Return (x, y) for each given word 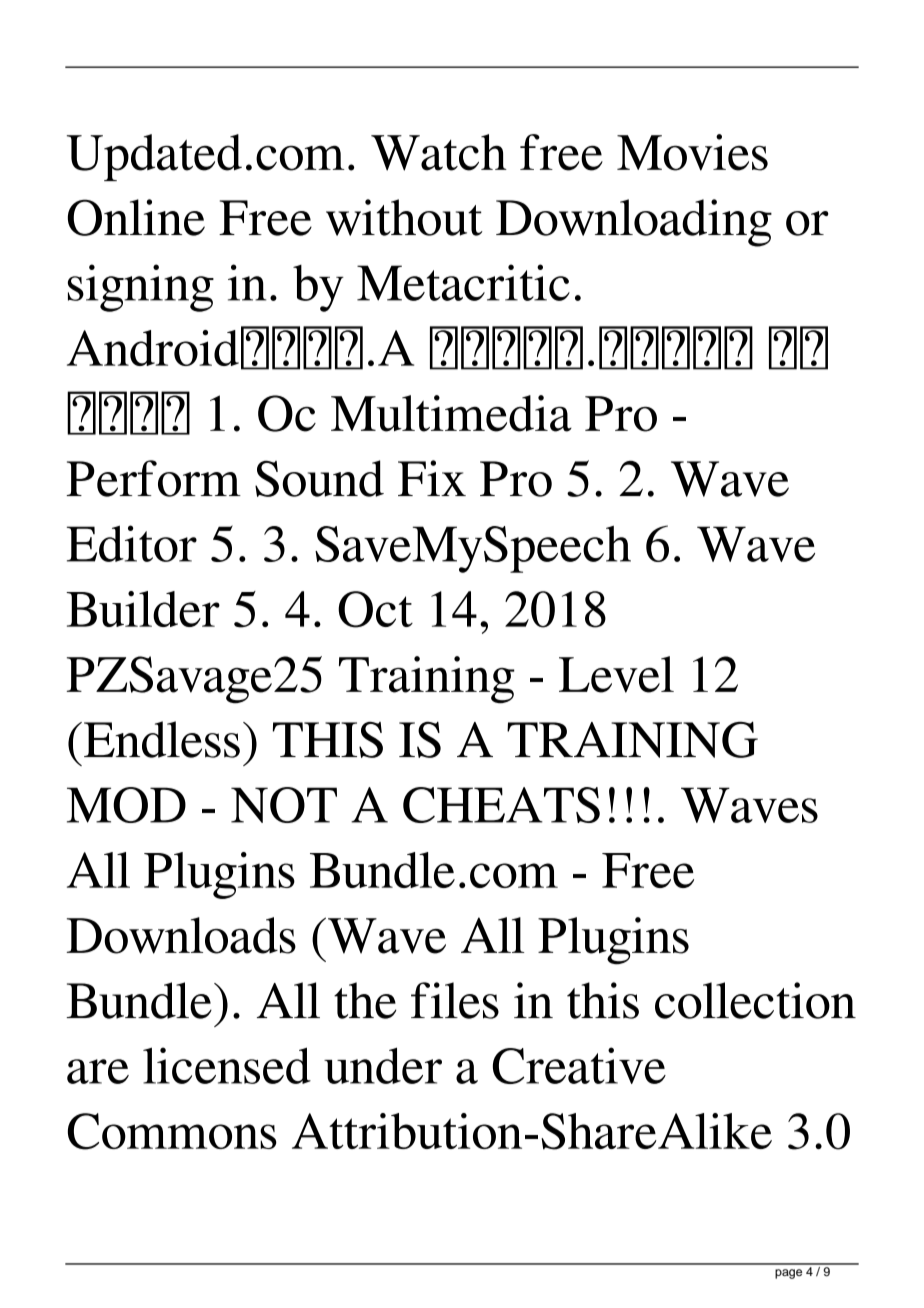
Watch (439, 152)
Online (136, 217)
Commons (172, 1131)
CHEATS (501, 805)
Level (616, 674)
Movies (692, 152)
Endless (162, 739)
